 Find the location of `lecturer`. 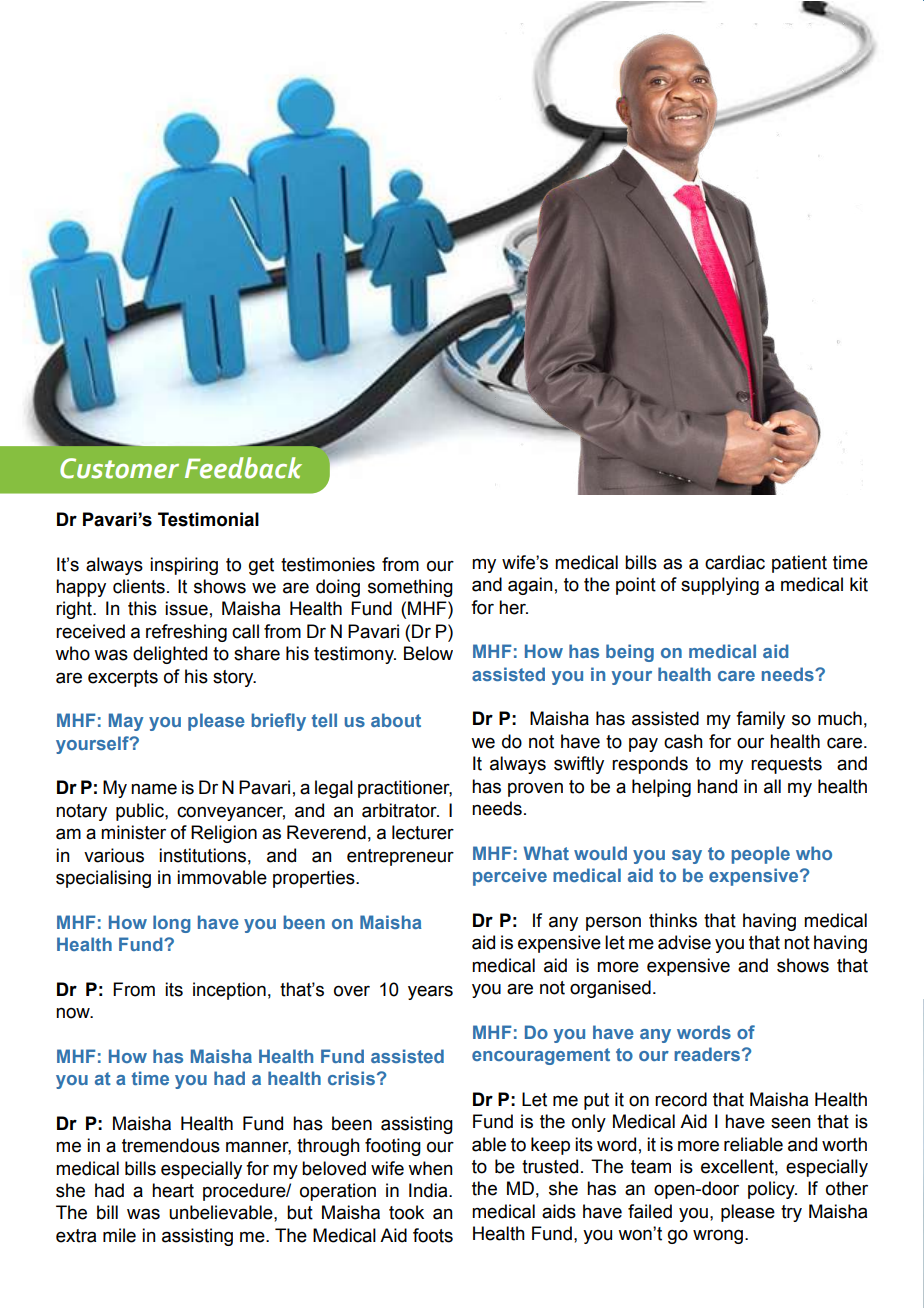

lecturer is located at coordinates (423, 832).
